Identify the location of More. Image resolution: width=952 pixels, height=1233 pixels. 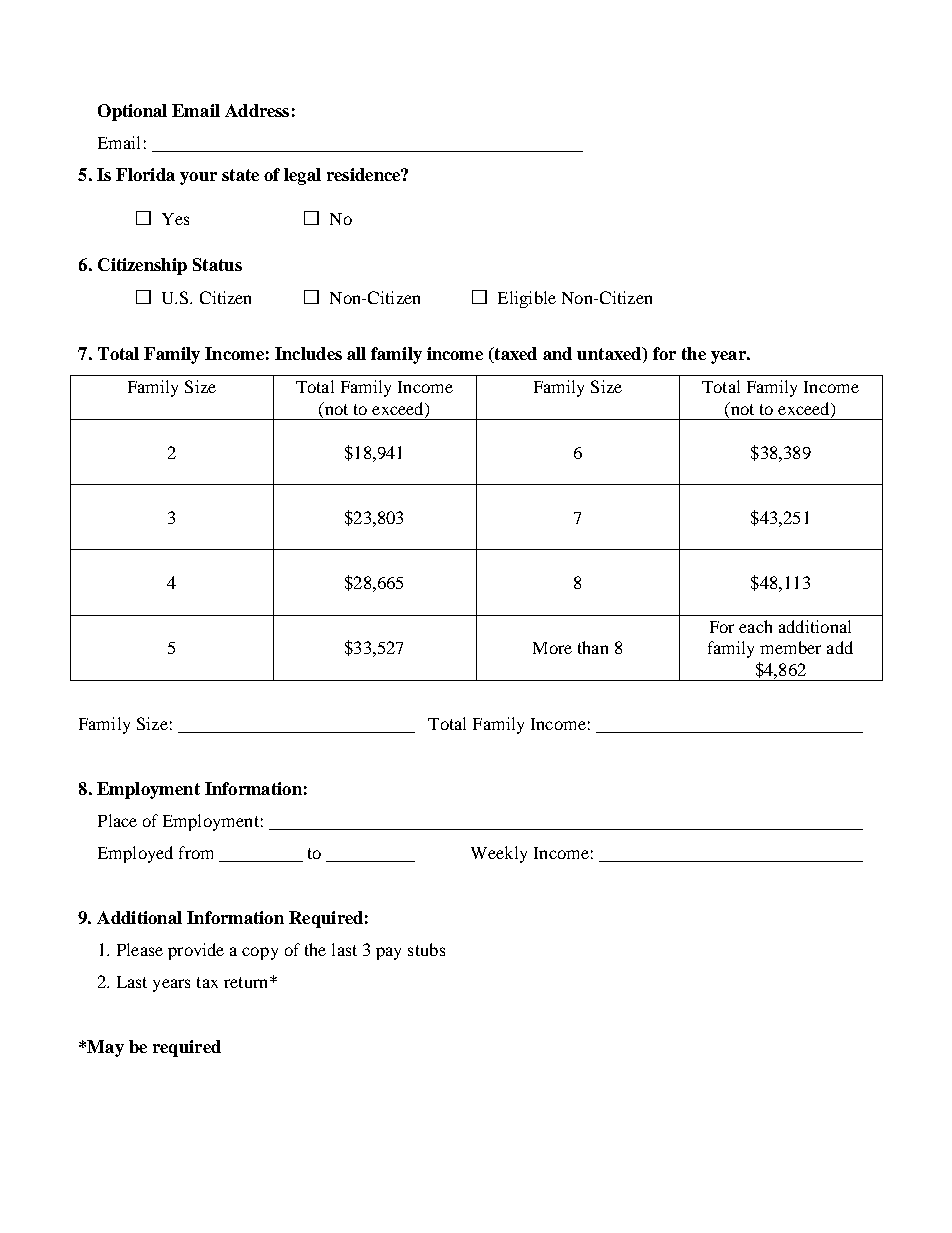
(552, 648).
